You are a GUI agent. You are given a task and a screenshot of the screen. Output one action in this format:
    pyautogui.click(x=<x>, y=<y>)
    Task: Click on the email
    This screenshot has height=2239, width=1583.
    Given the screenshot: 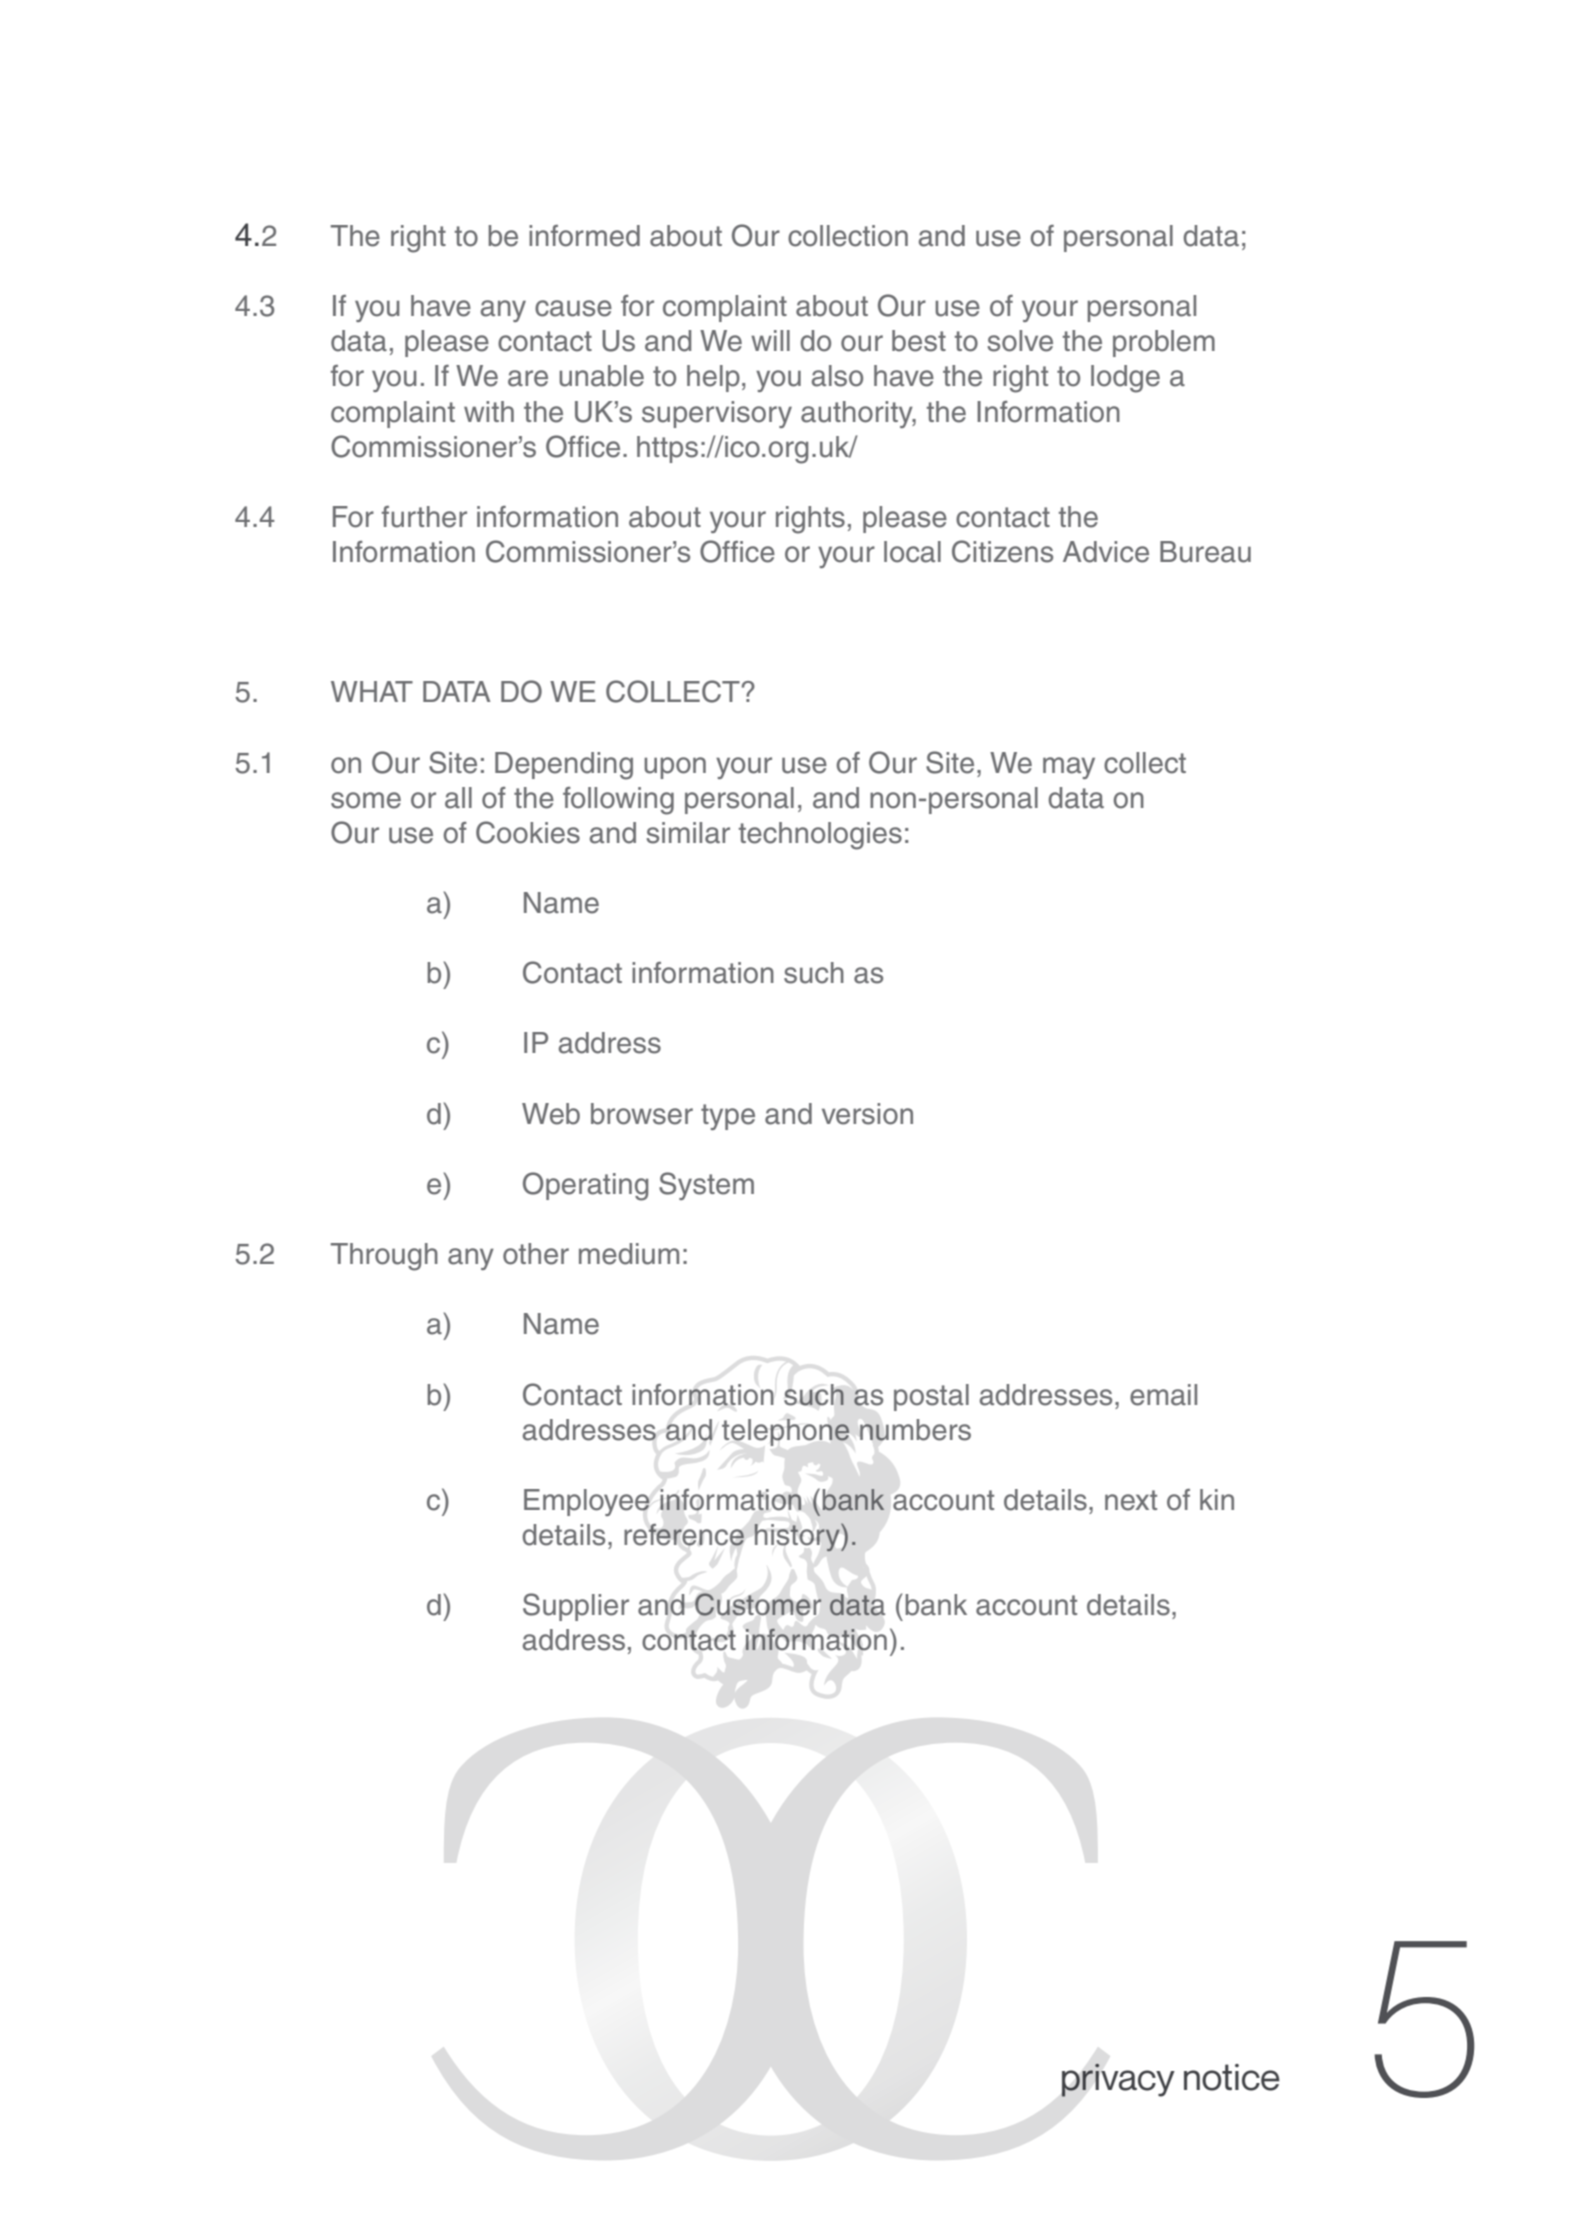 What is the action you would take?
    pyautogui.click(x=1163, y=1395)
